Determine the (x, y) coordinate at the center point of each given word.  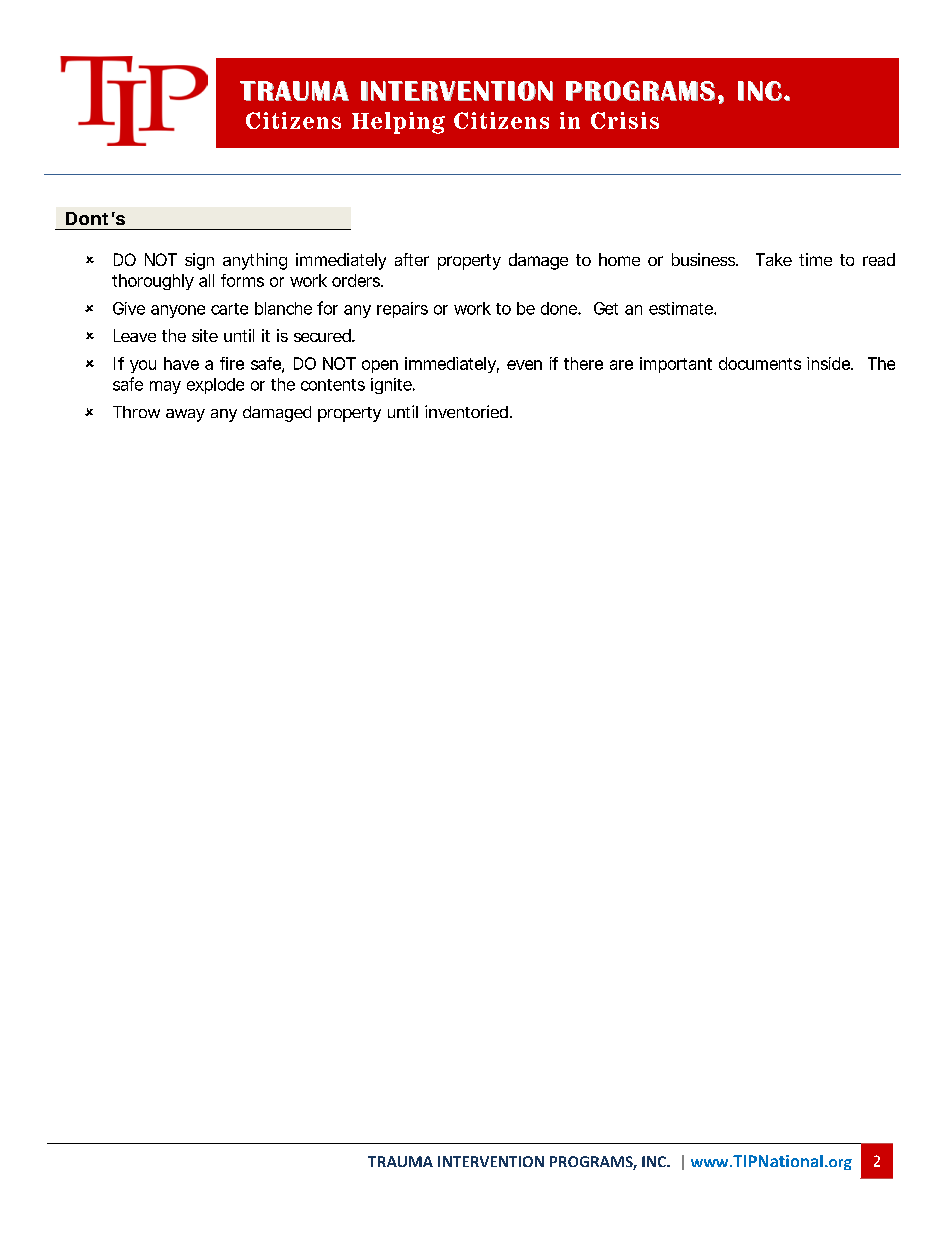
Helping (398, 123)
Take (774, 259)
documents (760, 363)
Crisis (625, 120)
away (185, 415)
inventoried (466, 411)
